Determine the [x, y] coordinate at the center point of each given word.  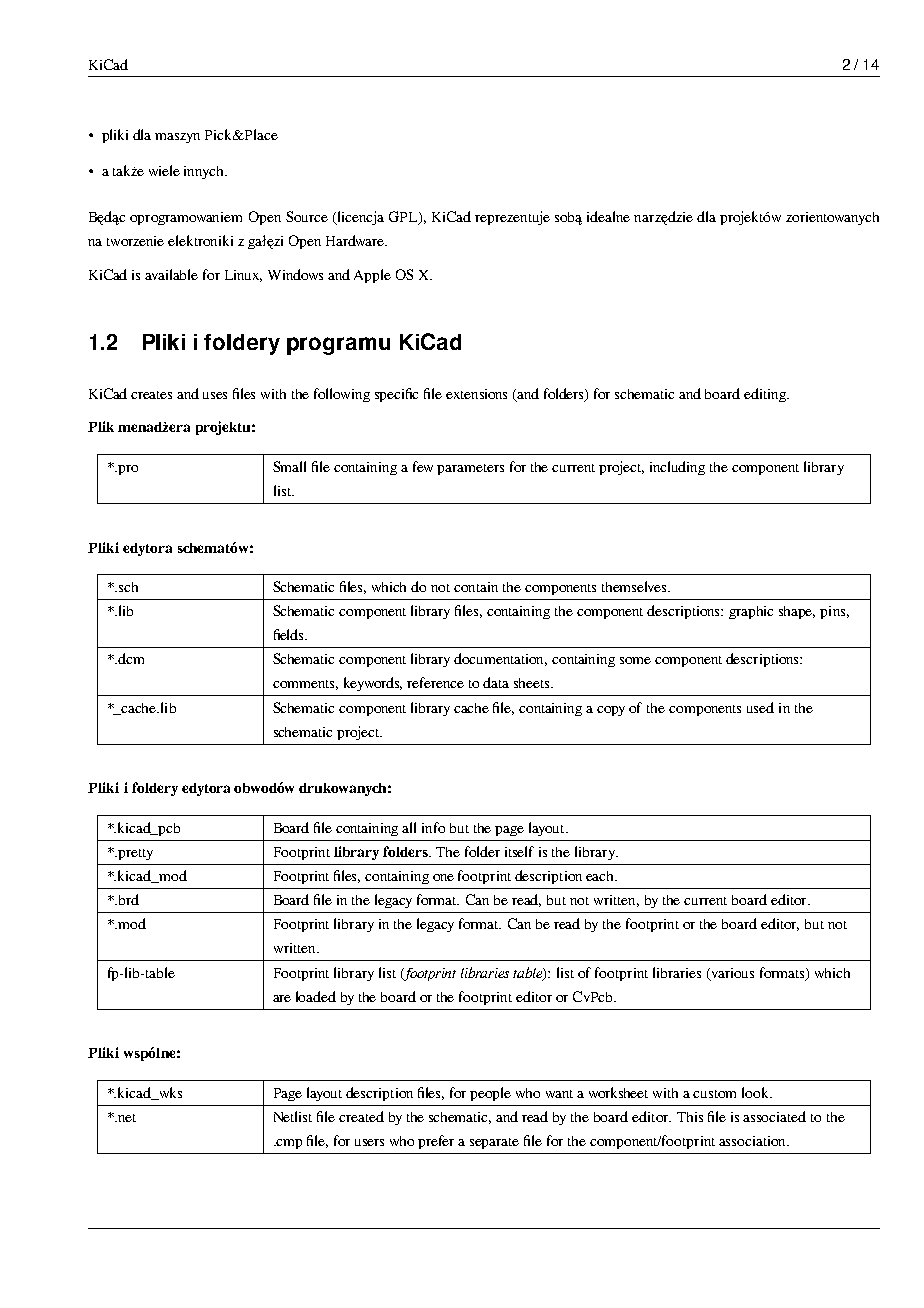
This [690, 1117]
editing [766, 395]
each [601, 876]
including [677, 468]
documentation [500, 659]
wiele [164, 170]
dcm [130, 658]
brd [127, 899]
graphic [751, 612]
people [490, 1094]
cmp [288, 1144]
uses [215, 395]
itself [519, 851]
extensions [476, 394]
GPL [404, 218]
